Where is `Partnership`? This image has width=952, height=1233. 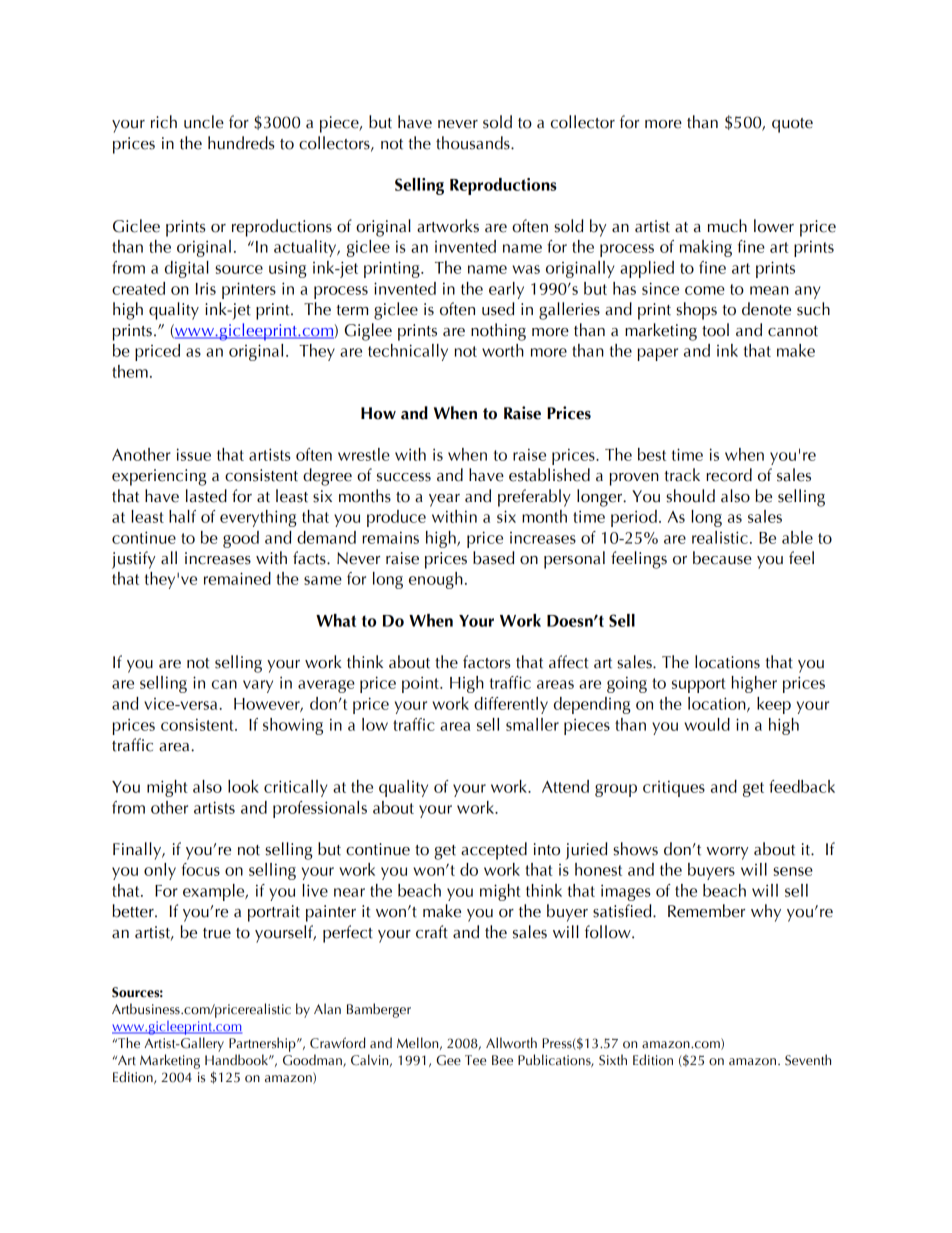 Partnership is located at coordinates (263, 1044).
